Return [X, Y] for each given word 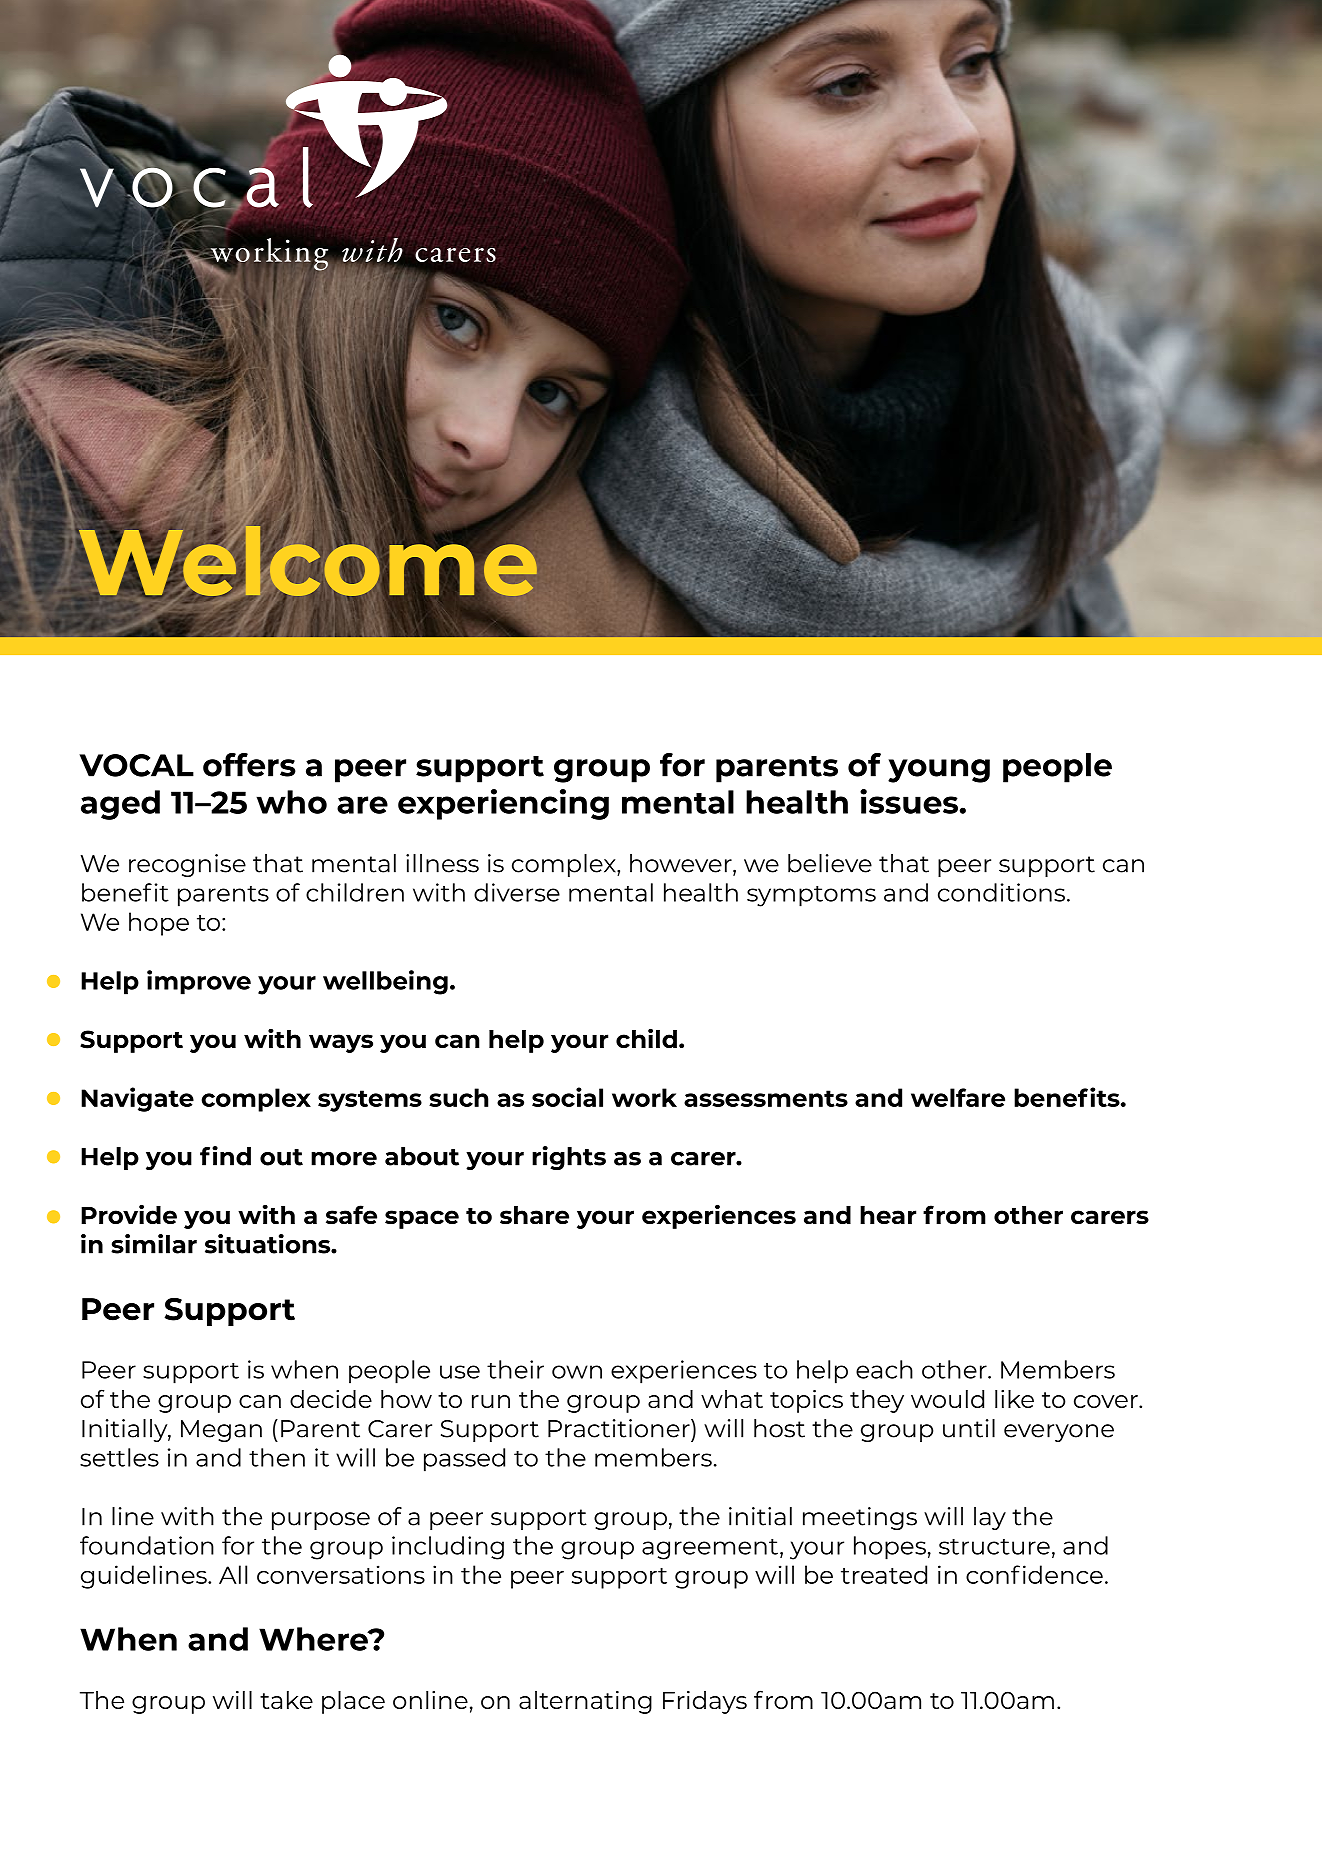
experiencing [503, 804]
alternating [585, 1702]
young [939, 771]
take [286, 1700]
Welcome [308, 561]
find [225, 1156]
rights [569, 1158]
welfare [958, 1097]
